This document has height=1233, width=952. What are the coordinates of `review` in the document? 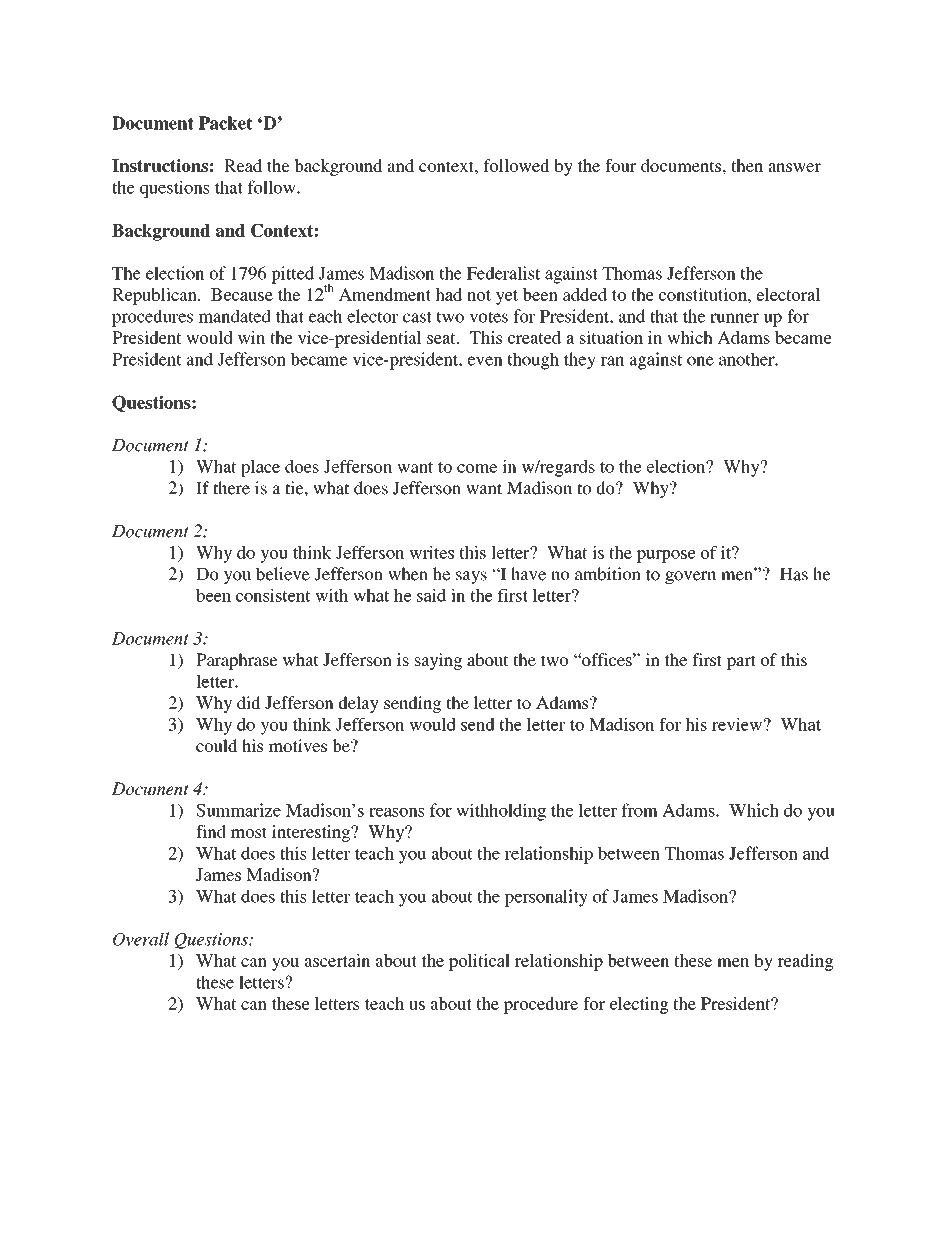 It's located at (737, 724).
